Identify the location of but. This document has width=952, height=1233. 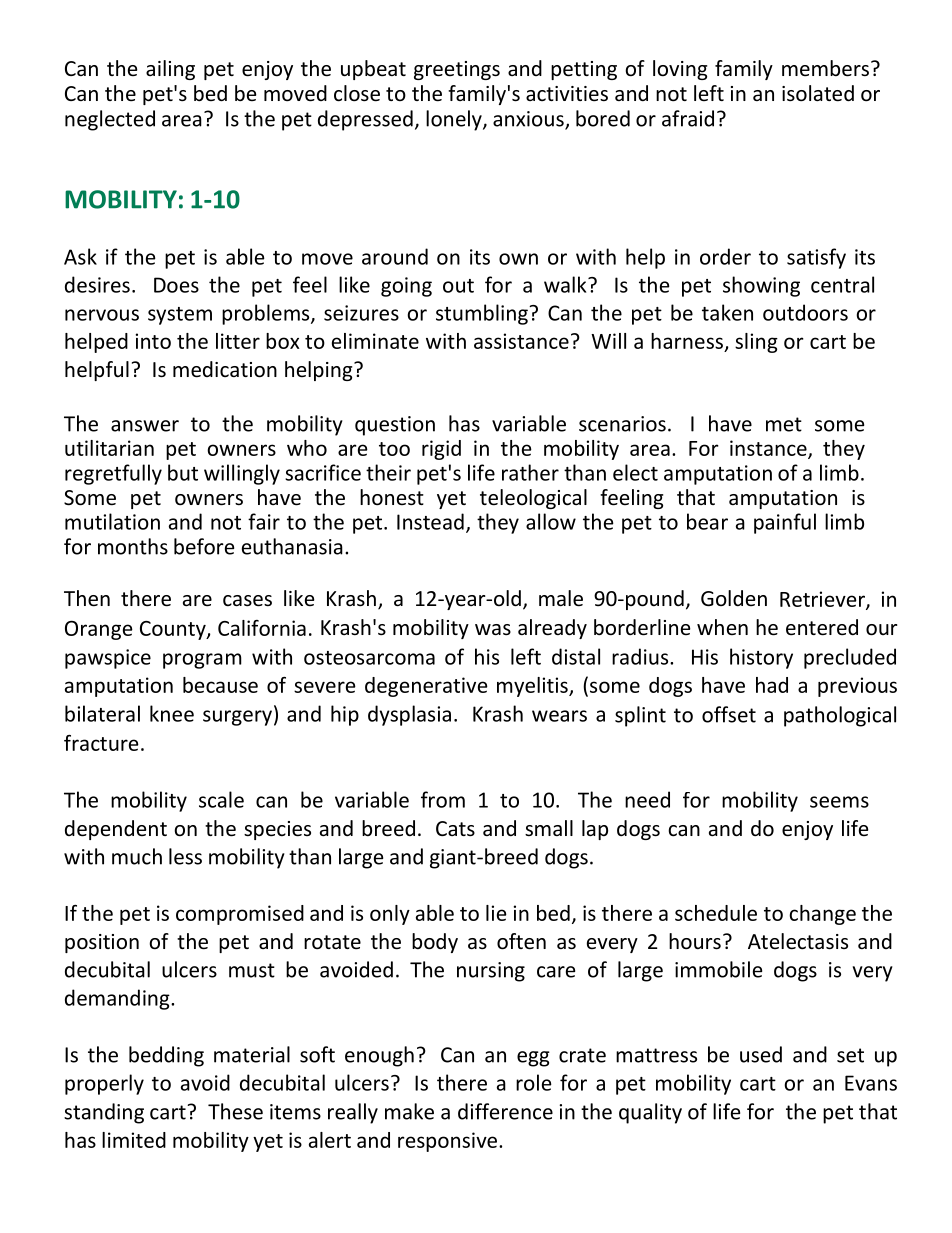
(183, 472).
